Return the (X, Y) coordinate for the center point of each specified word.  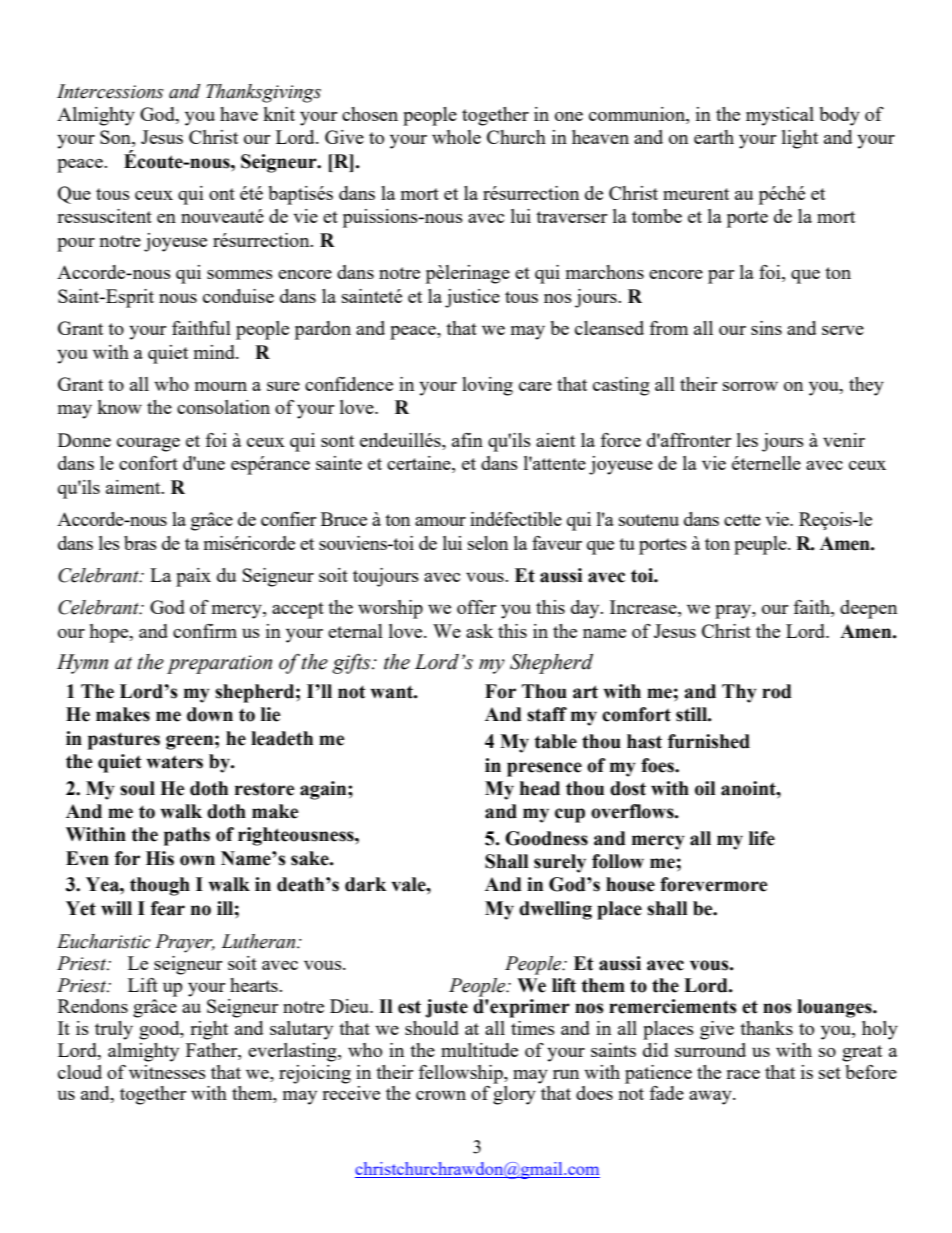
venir (844, 440)
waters (174, 762)
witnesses (167, 1072)
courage (148, 445)
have (239, 114)
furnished (709, 741)
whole (456, 137)
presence (544, 769)
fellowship (462, 1074)
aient (555, 440)
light (800, 139)
